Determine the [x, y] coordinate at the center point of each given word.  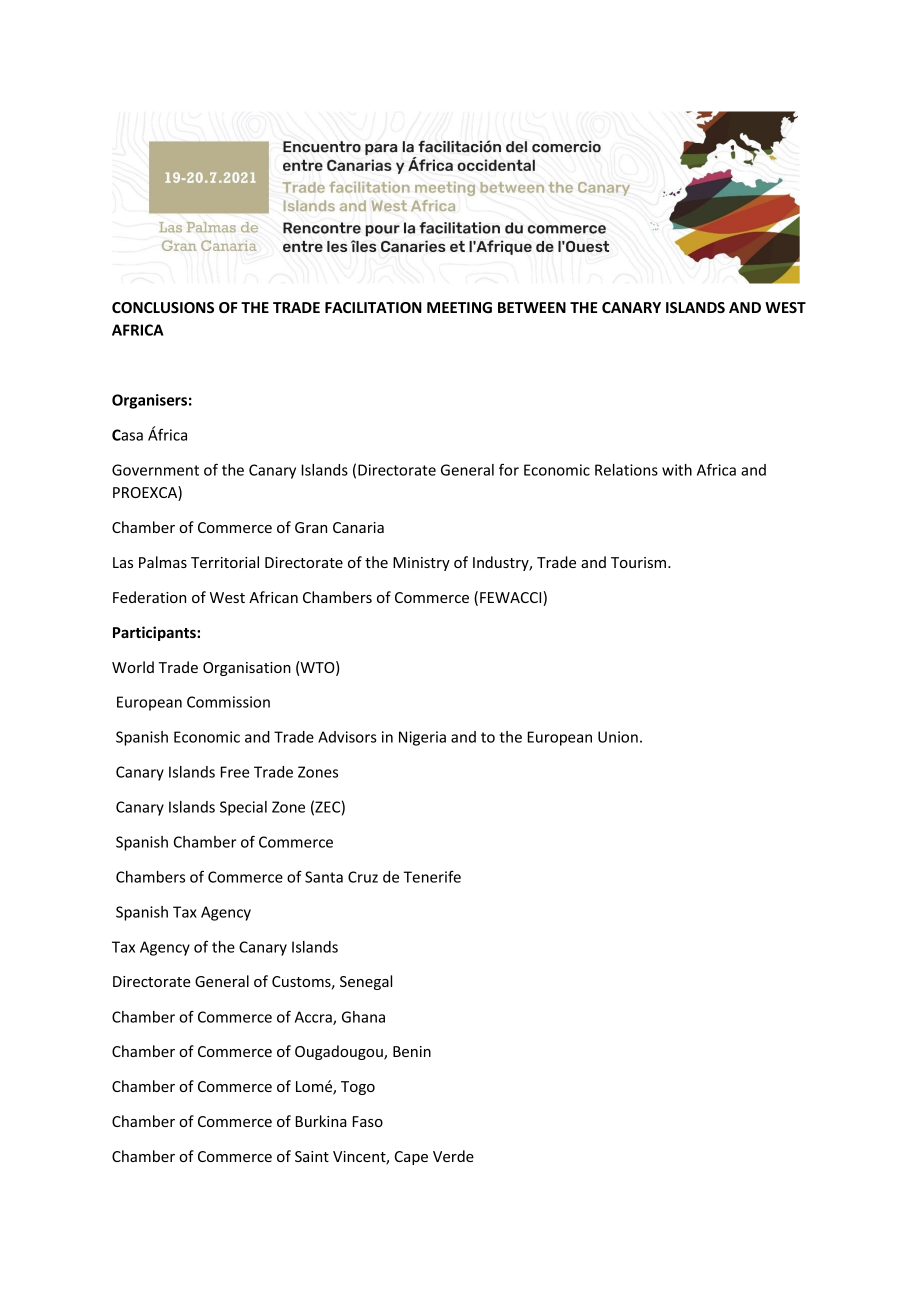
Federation [149, 597]
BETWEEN [532, 307]
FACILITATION [373, 307]
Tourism [640, 562]
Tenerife [432, 877]
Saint [312, 1156]
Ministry [421, 564]
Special [243, 808]
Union [618, 737]
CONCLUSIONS [163, 307]
